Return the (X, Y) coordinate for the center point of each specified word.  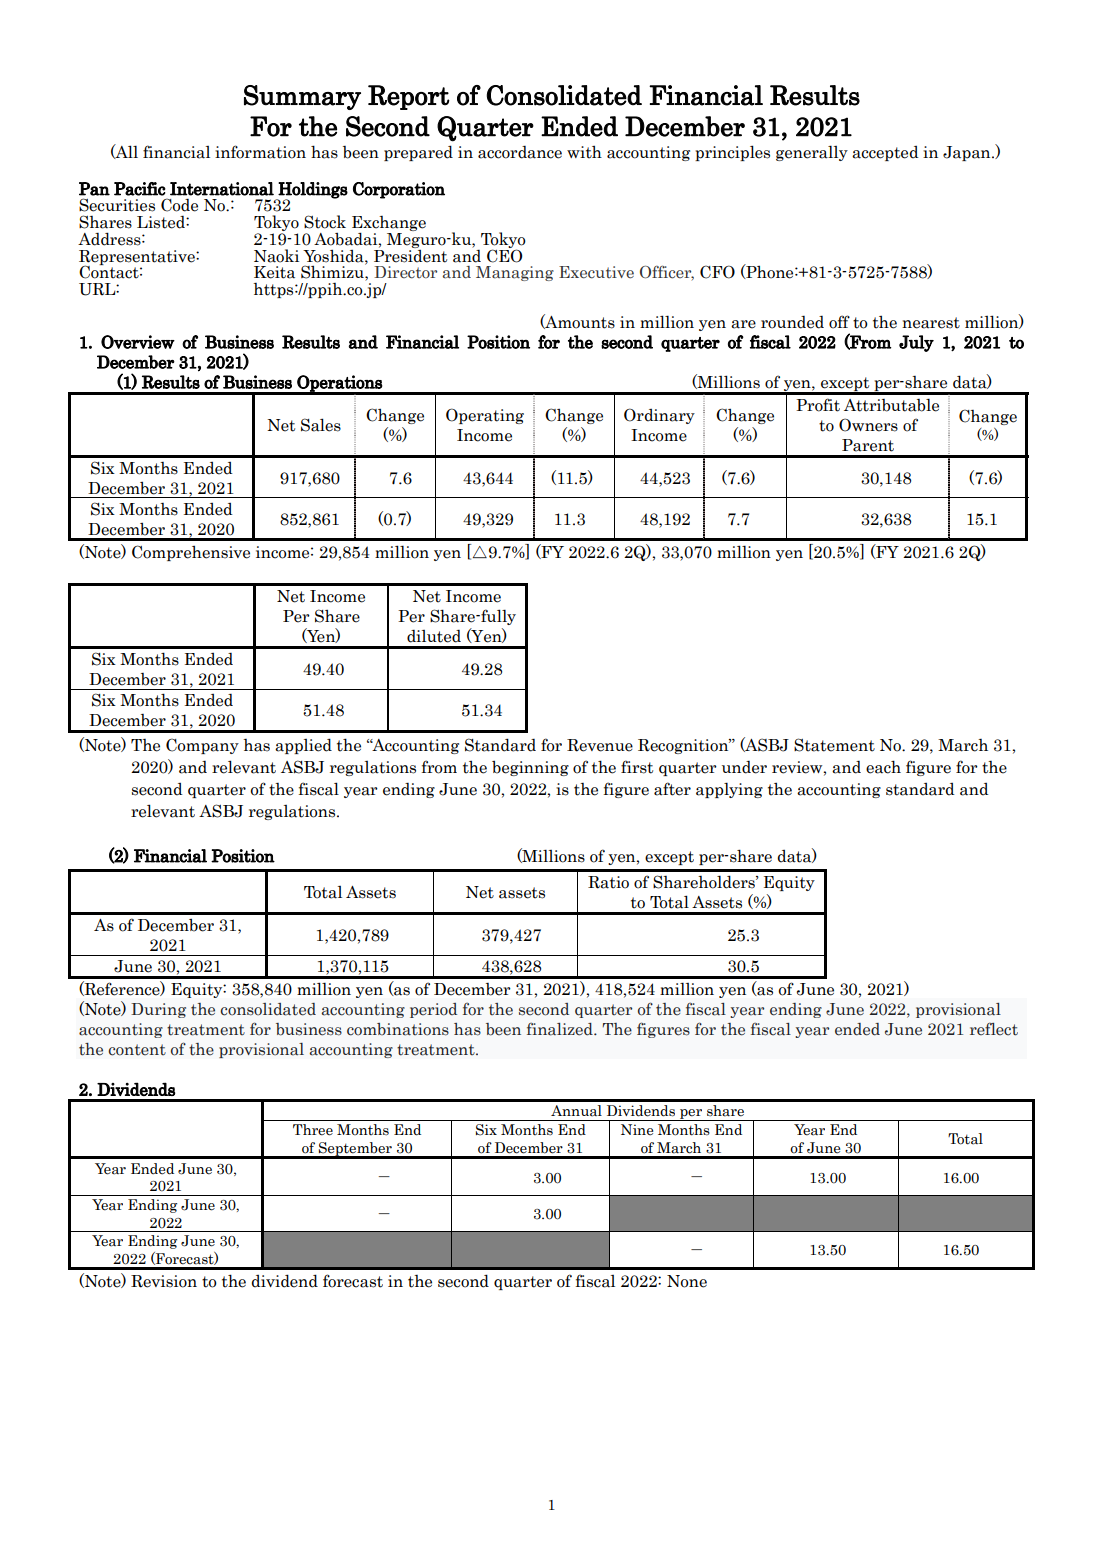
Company (202, 746)
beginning (530, 768)
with (584, 152)
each (883, 767)
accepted (885, 153)
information (260, 152)
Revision (164, 1281)
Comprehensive (191, 553)
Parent (868, 445)
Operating (485, 416)
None (687, 1281)
